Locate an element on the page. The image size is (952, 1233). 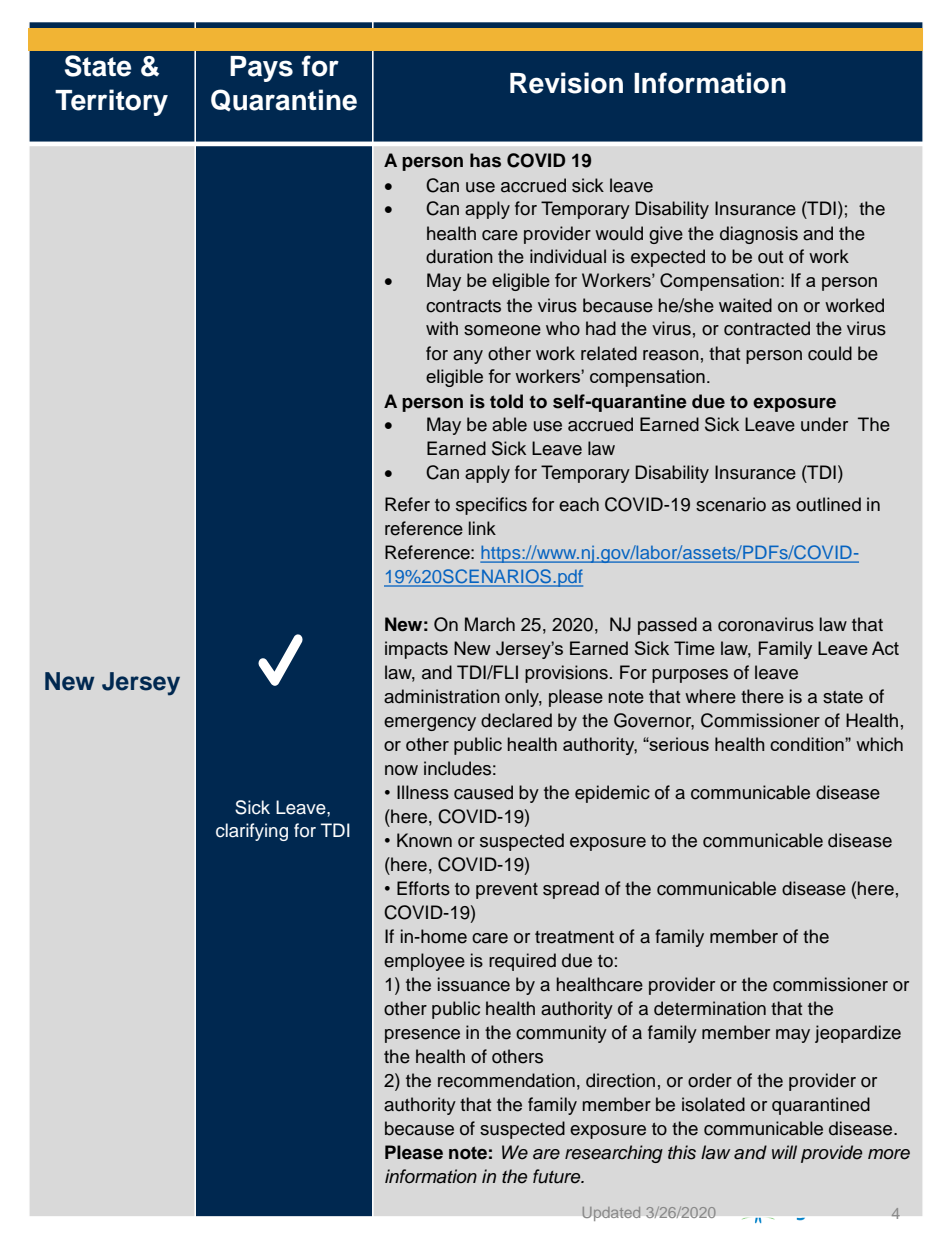
any is located at coordinates (468, 357).
